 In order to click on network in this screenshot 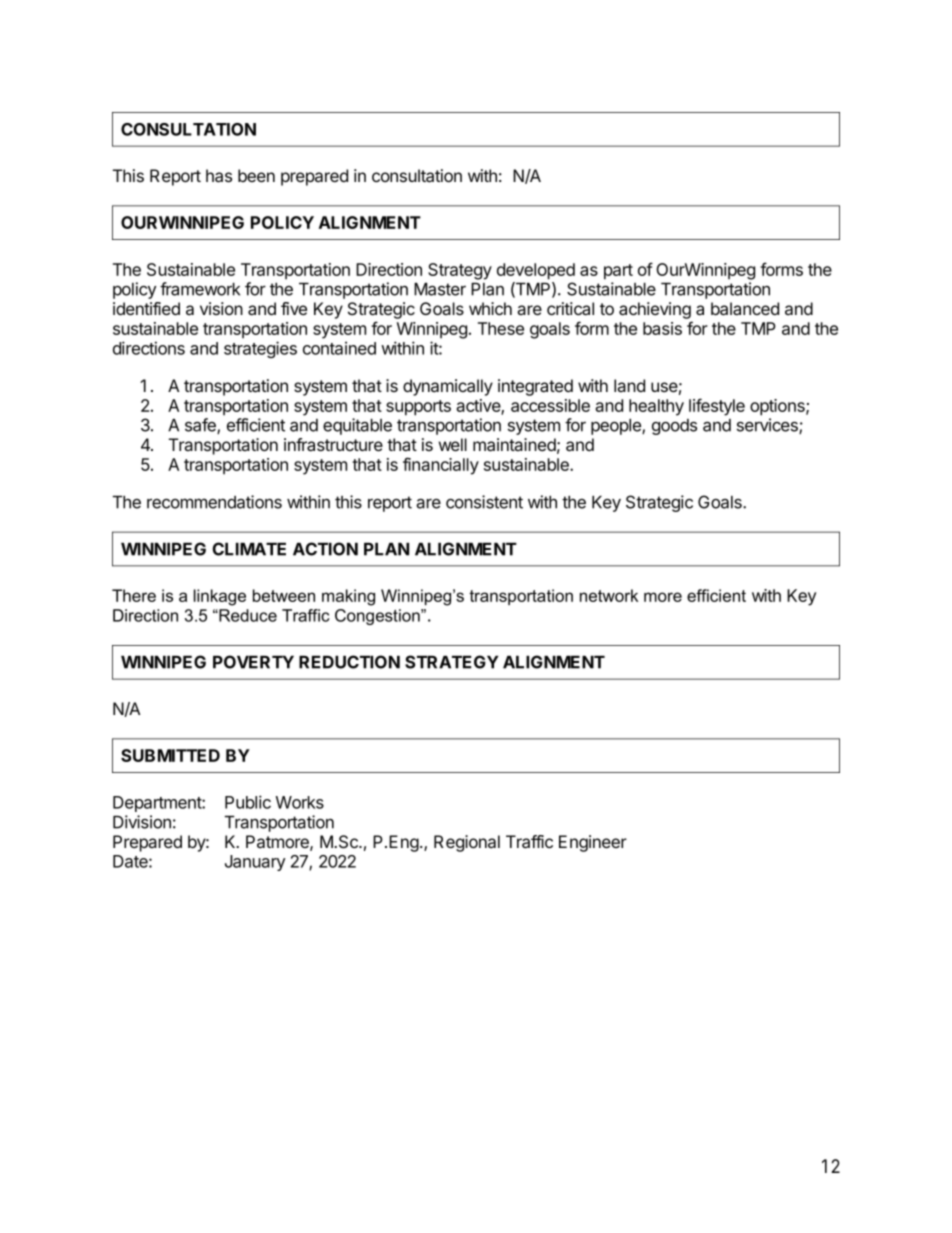, I will do `click(609, 595)`.
